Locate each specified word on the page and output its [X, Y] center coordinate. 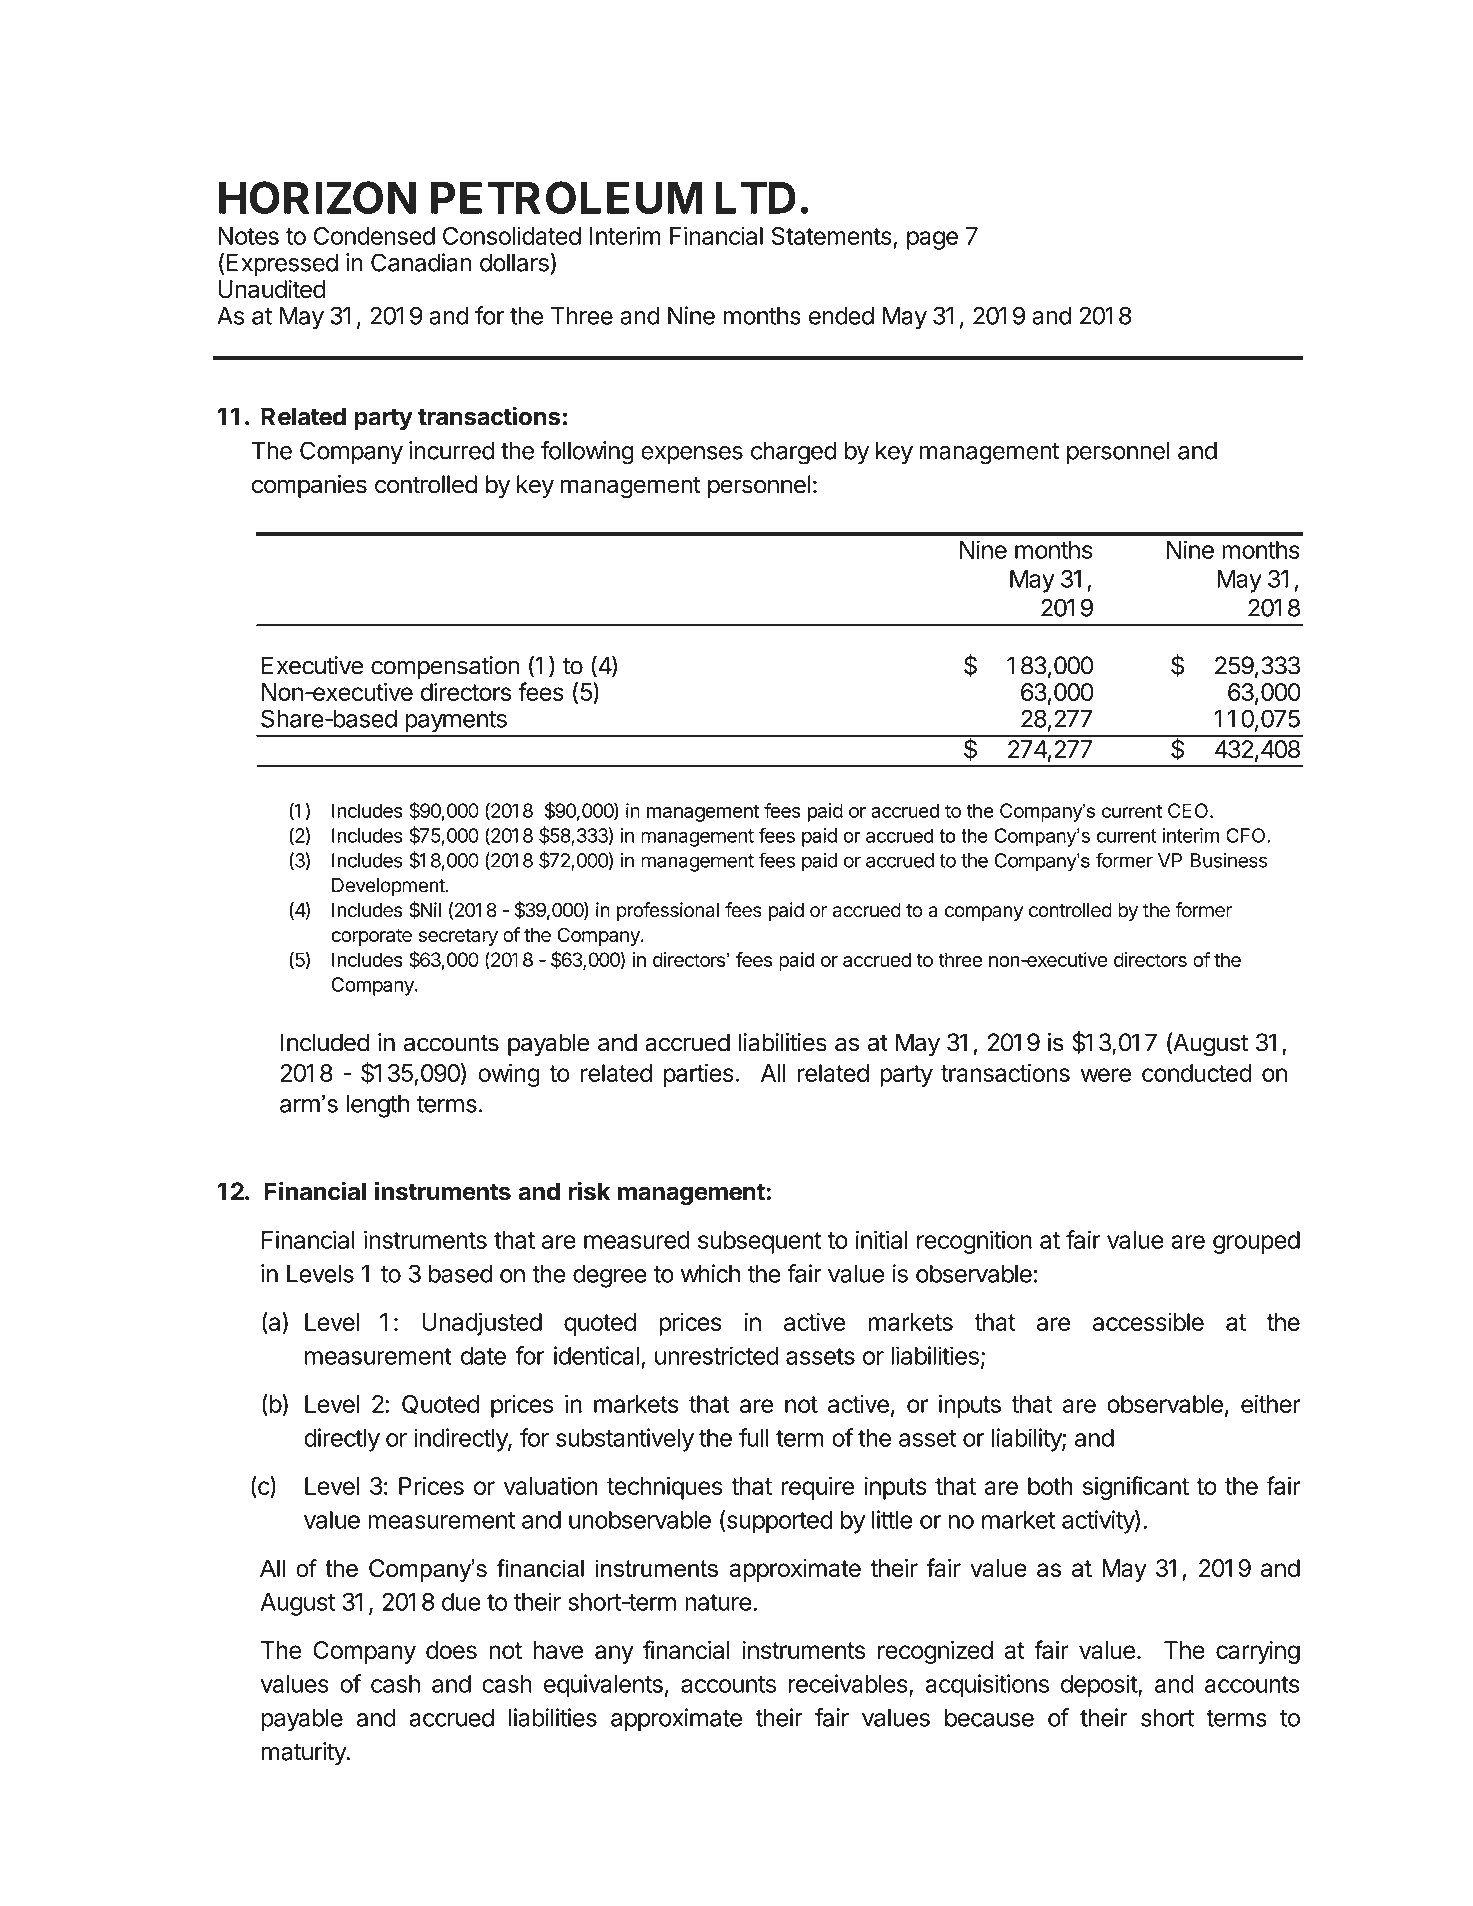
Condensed [374, 236]
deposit [1100, 1686]
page [932, 240]
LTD [755, 198]
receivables [848, 1683]
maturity [305, 1753]
